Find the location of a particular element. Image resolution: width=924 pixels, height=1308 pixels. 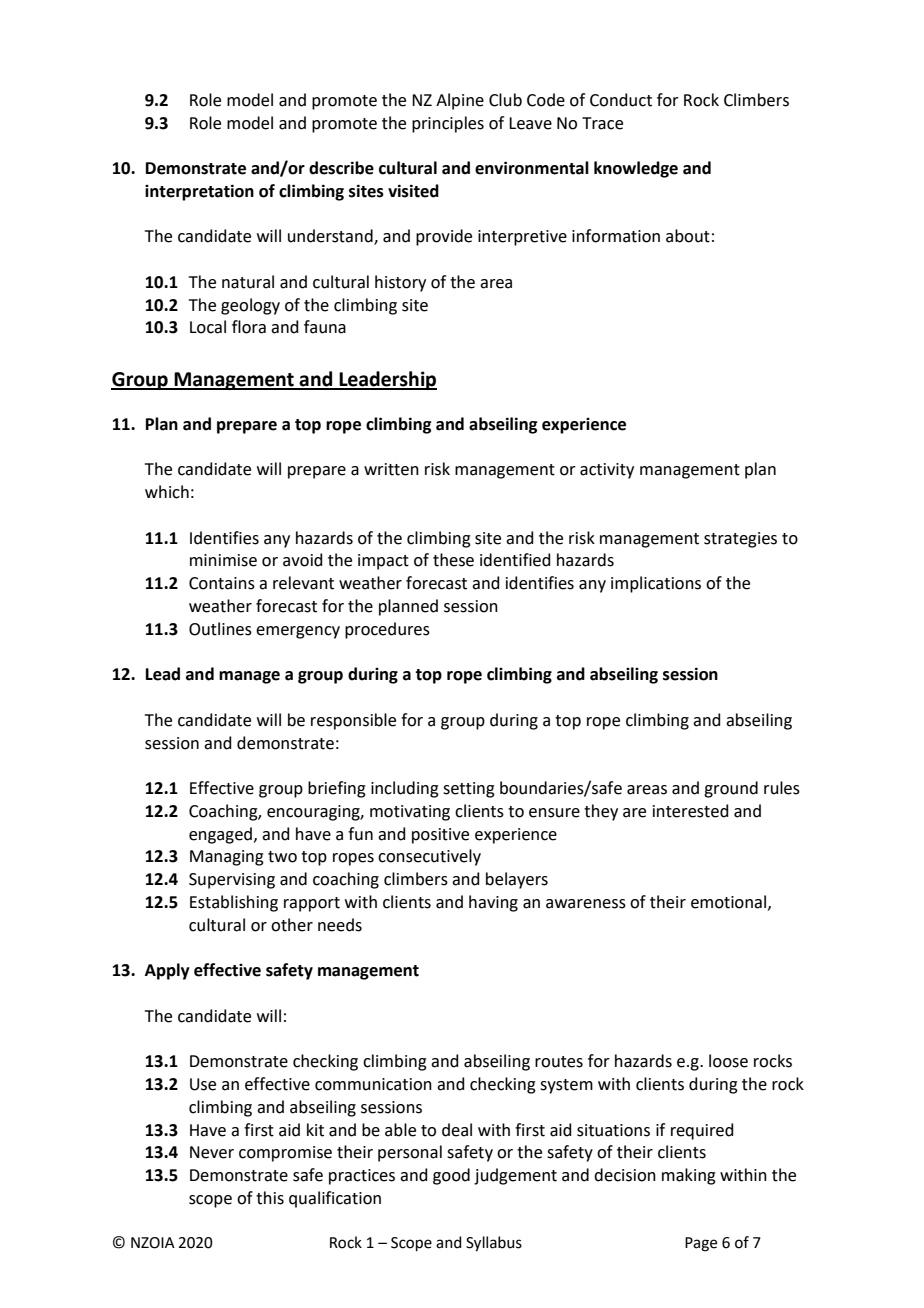

Syllabus is located at coordinates (494, 1244).
